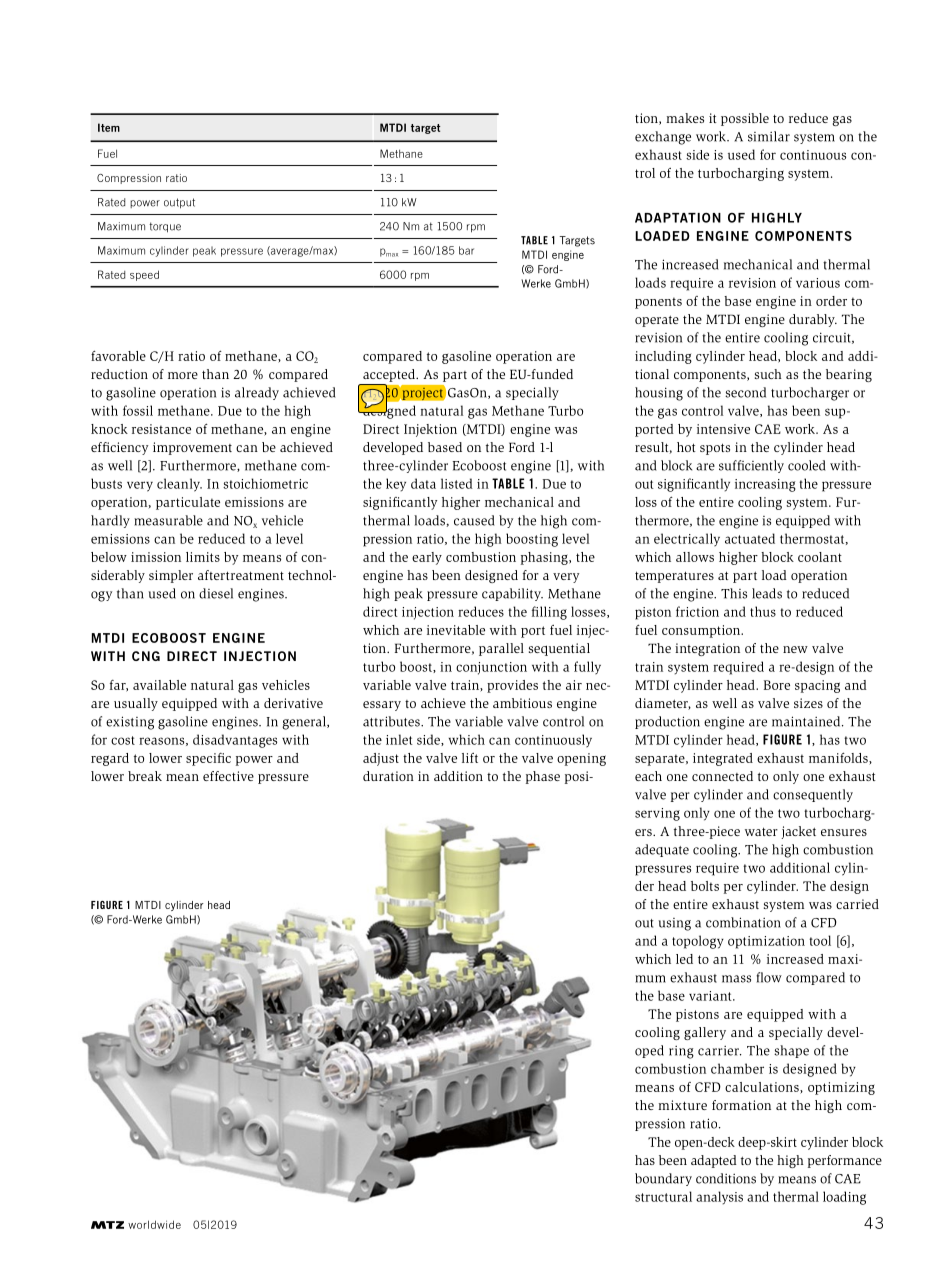 The height and width of the document is (1265, 952). Describe the element at coordinates (179, 203) in the document. I see `output` at that location.
